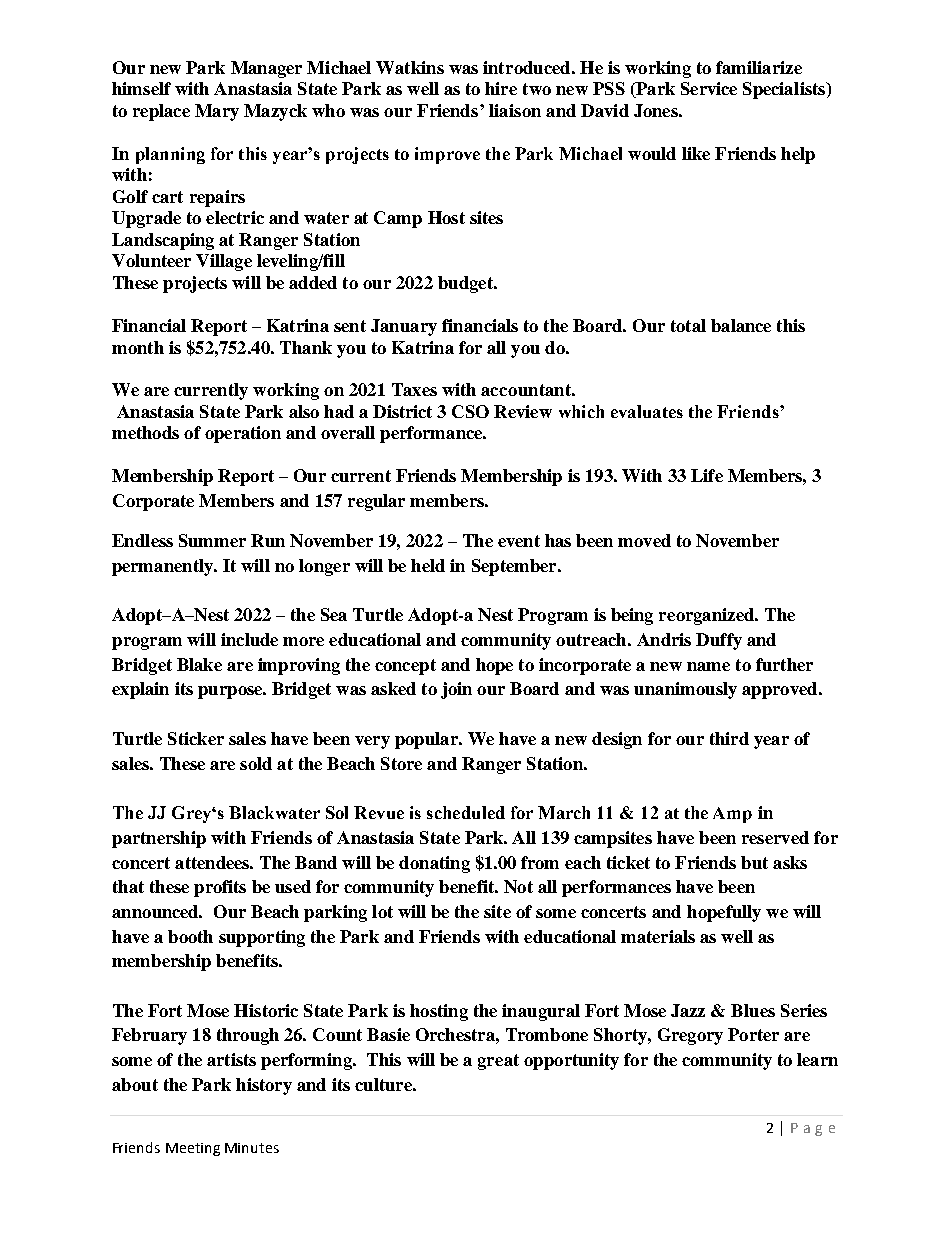 The width and height of the screenshot is (952, 1233). I want to click on Service, so click(709, 88).
